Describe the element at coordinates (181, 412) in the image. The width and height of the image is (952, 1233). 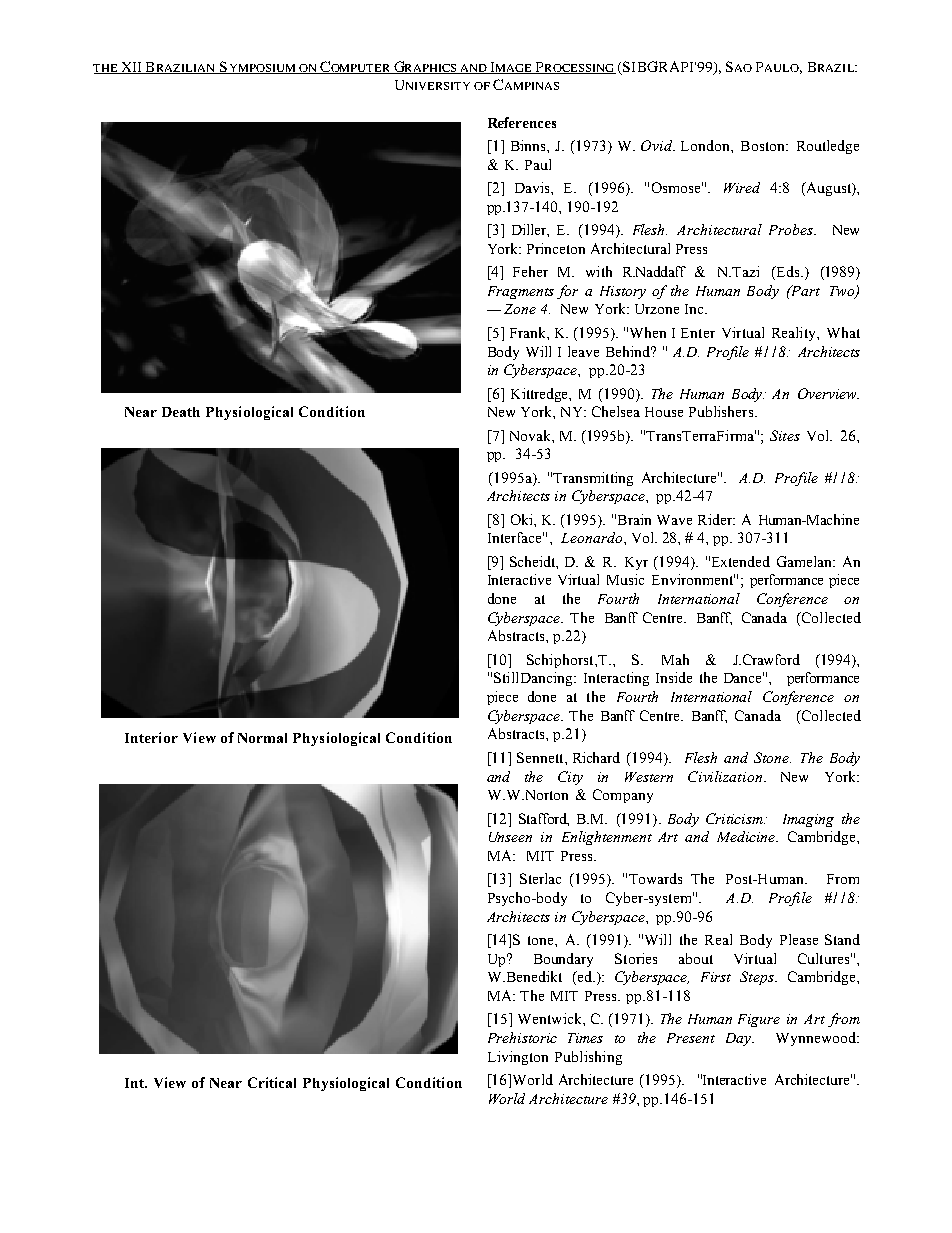
I see `Death` at that location.
